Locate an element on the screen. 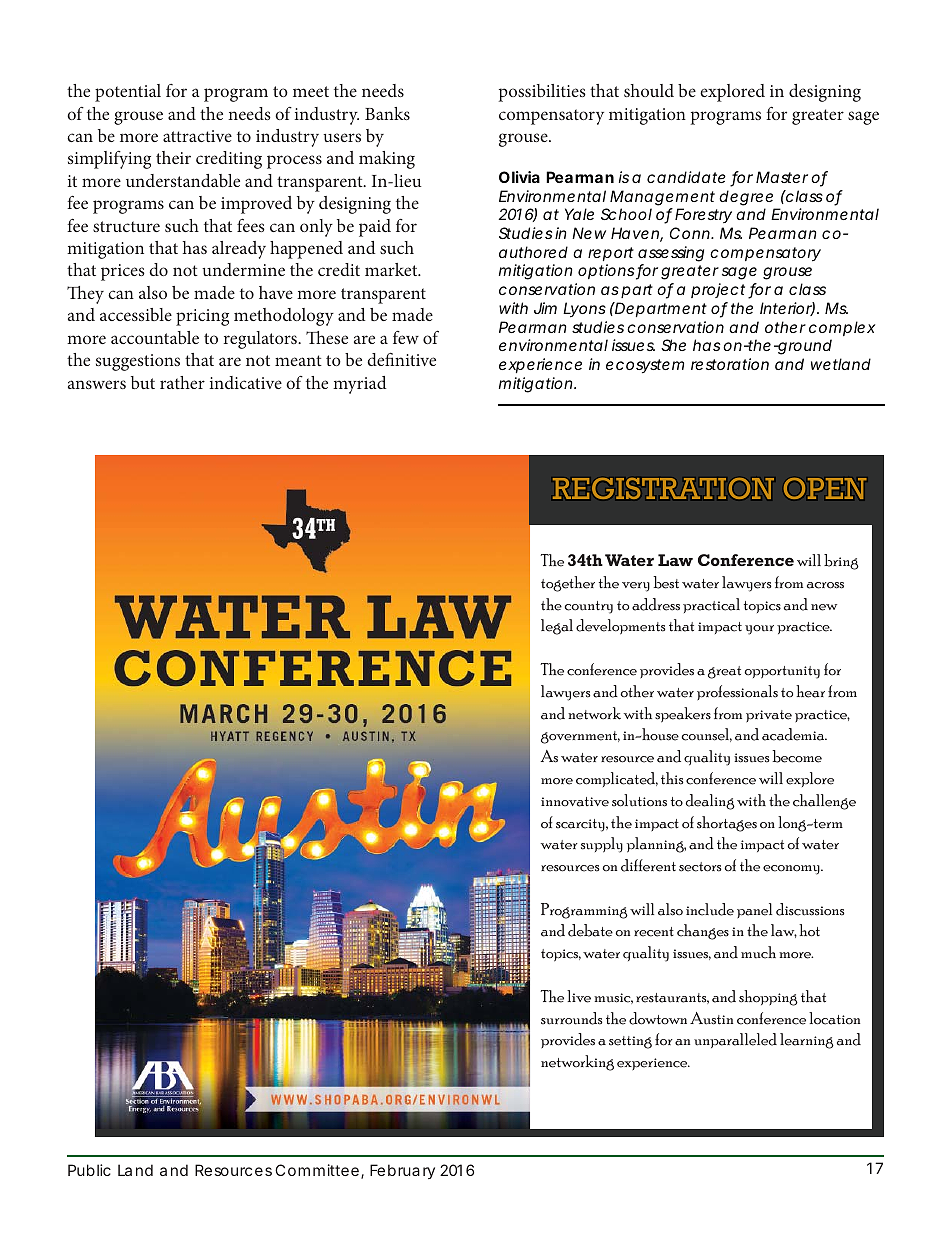 This screenshot has width=952, height=1233. Public is located at coordinates (89, 1170).
